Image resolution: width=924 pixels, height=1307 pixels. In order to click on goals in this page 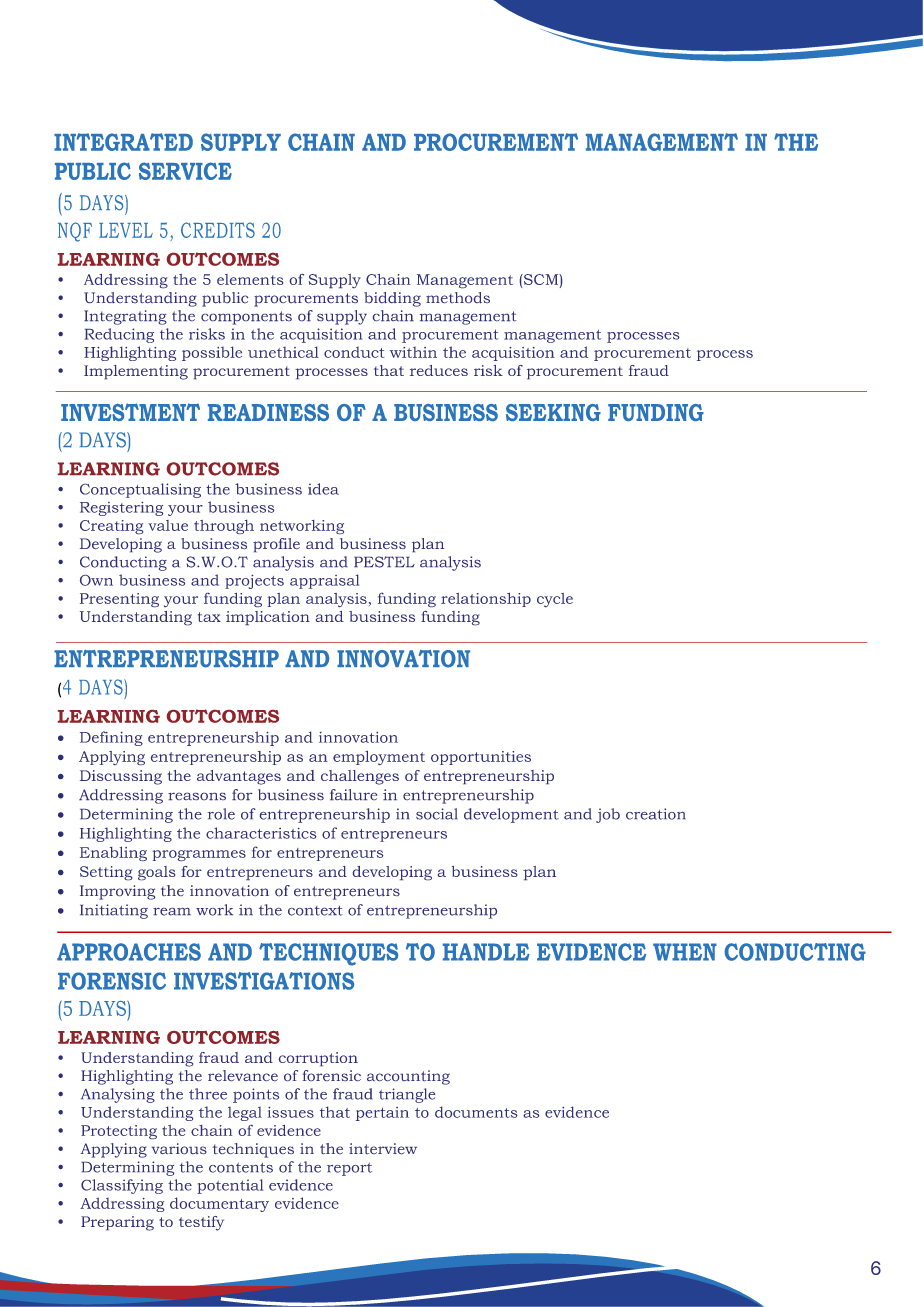, I will do `click(156, 873)`.
